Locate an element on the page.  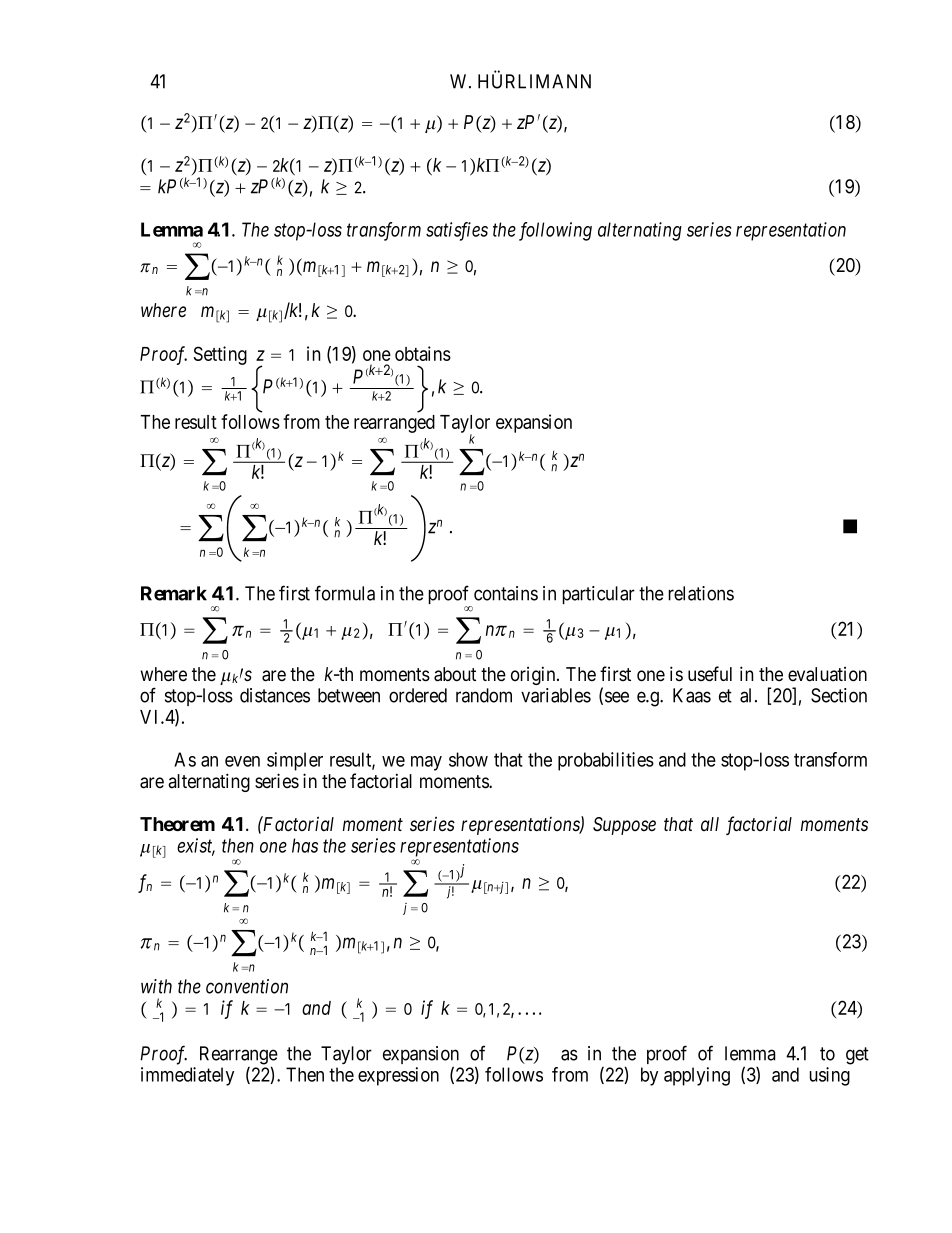
obtains is located at coordinates (423, 353).
